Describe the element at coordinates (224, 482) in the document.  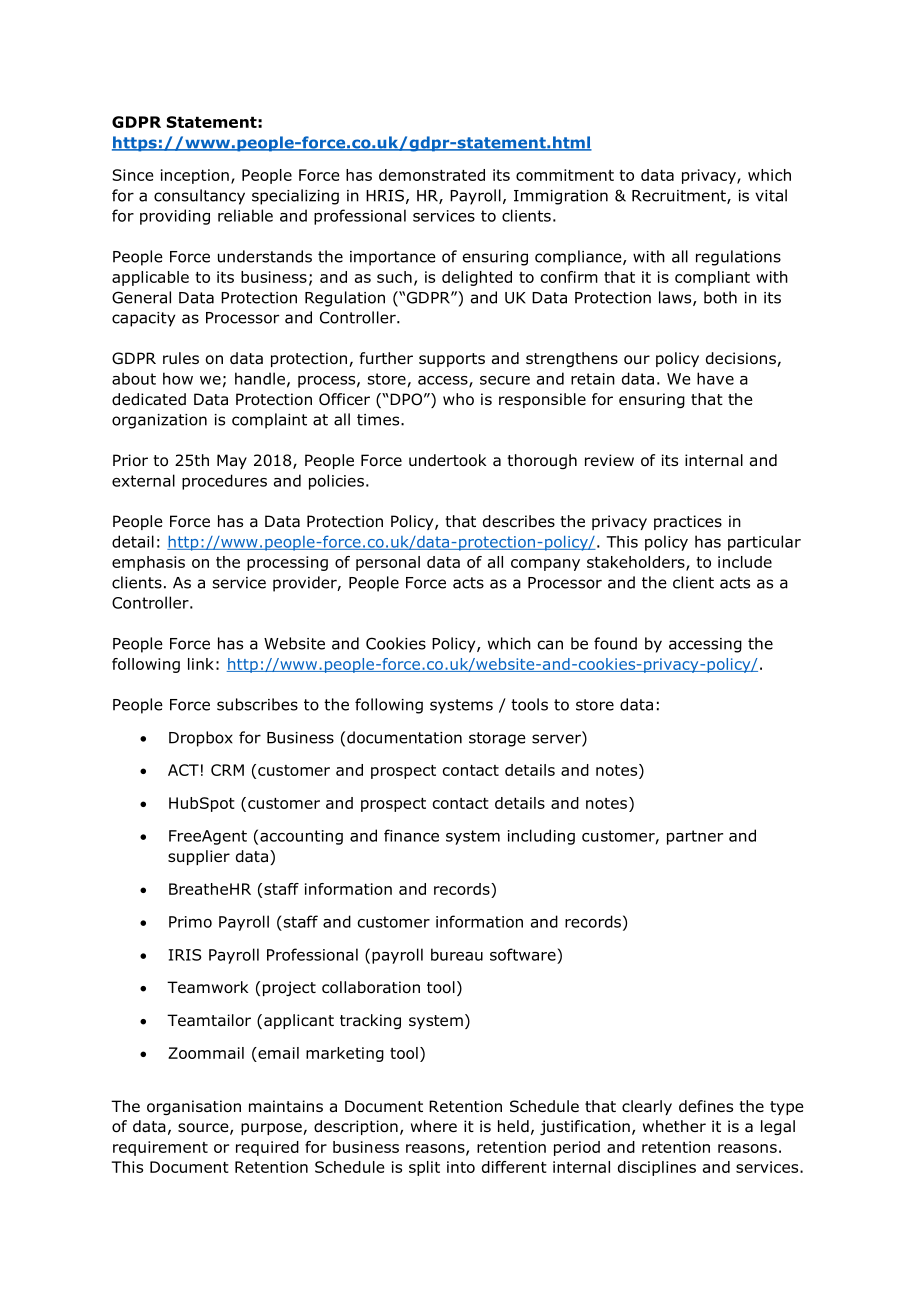
I see `procedures` at that location.
